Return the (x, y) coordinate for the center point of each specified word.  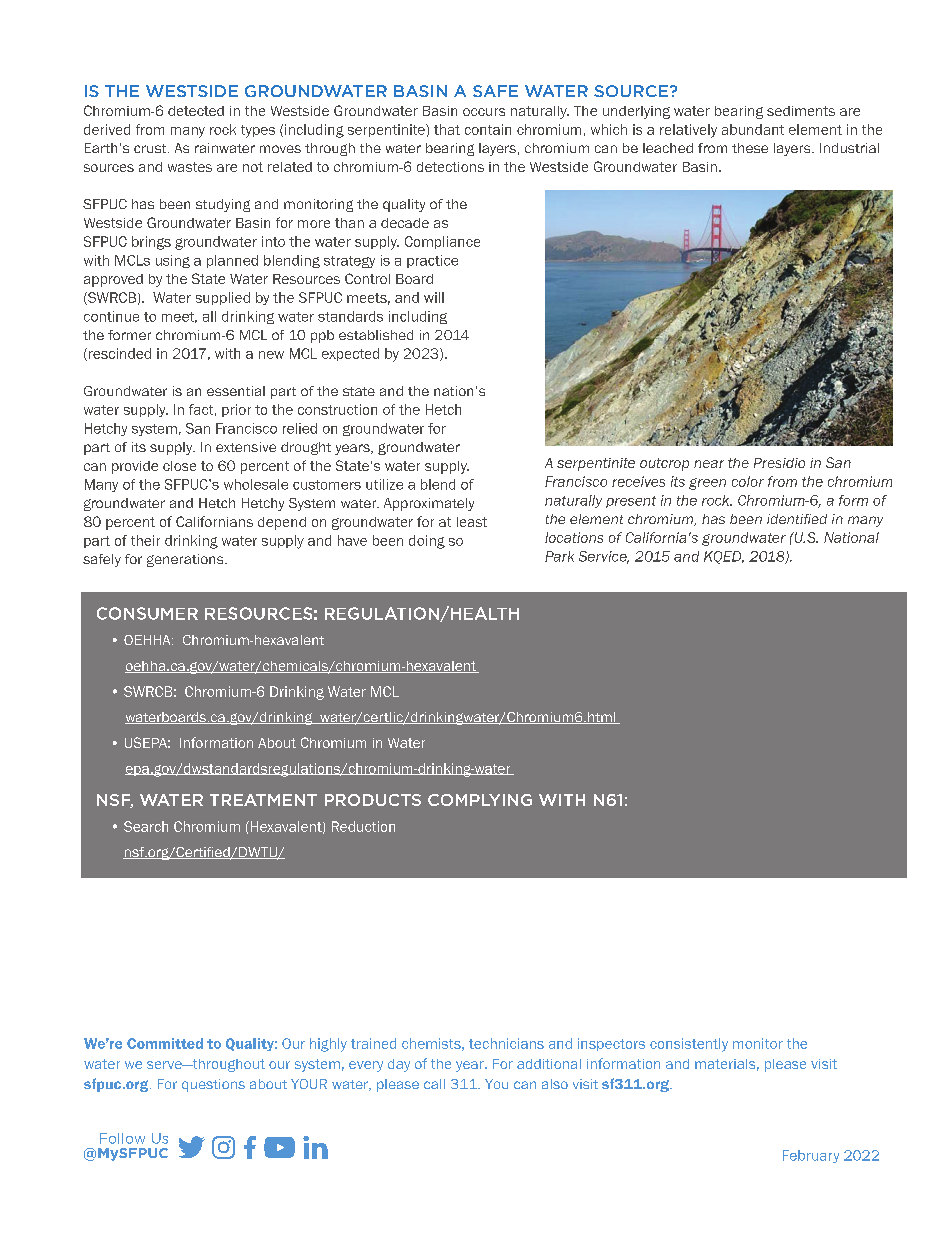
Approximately (429, 504)
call (434, 1084)
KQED (724, 557)
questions (213, 1085)
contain (488, 129)
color (748, 481)
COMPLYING (480, 800)
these (750, 148)
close (179, 466)
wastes (190, 167)
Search (146, 826)
